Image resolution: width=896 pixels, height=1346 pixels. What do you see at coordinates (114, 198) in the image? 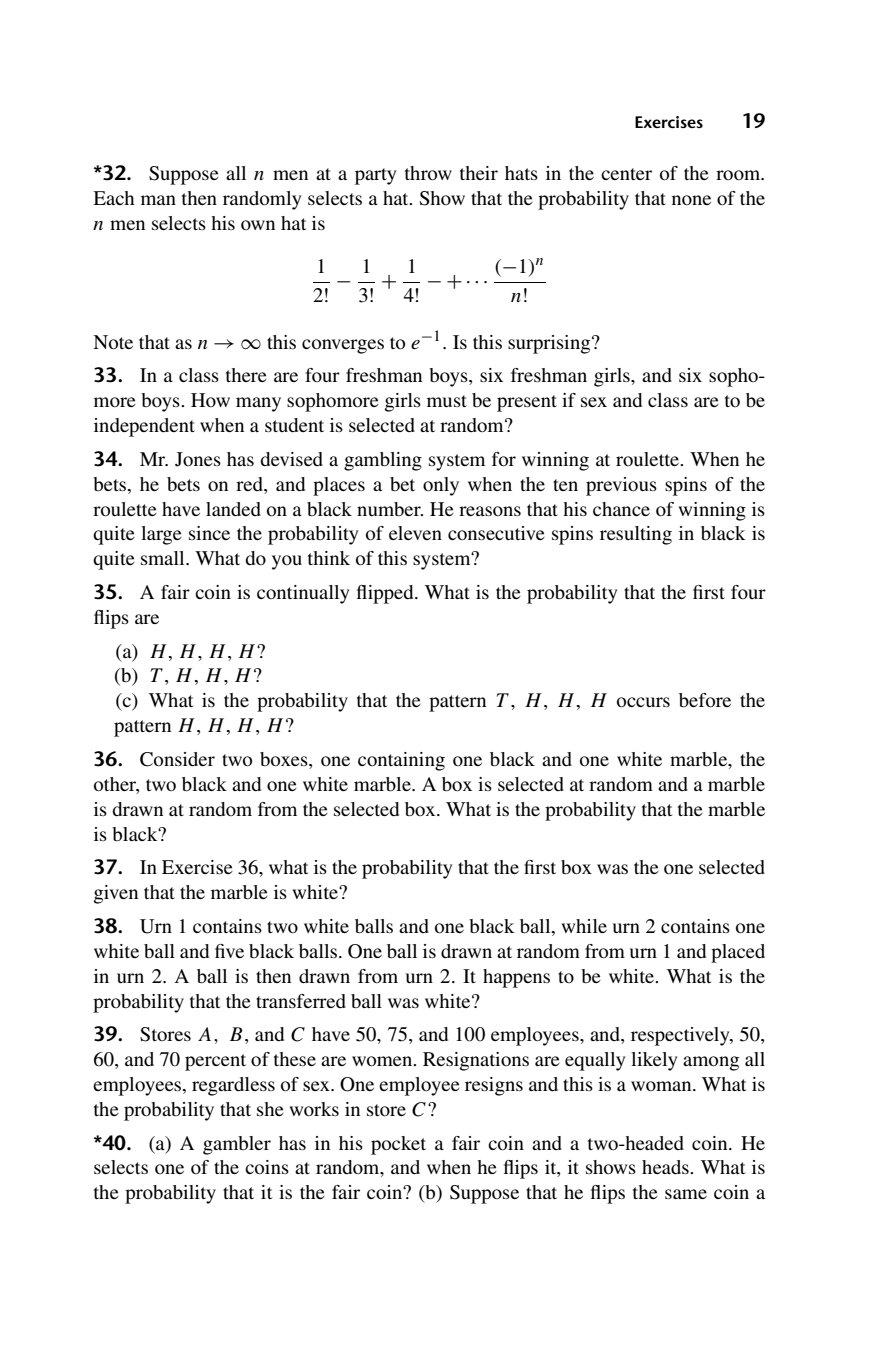
I see `Each` at bounding box center [114, 198].
